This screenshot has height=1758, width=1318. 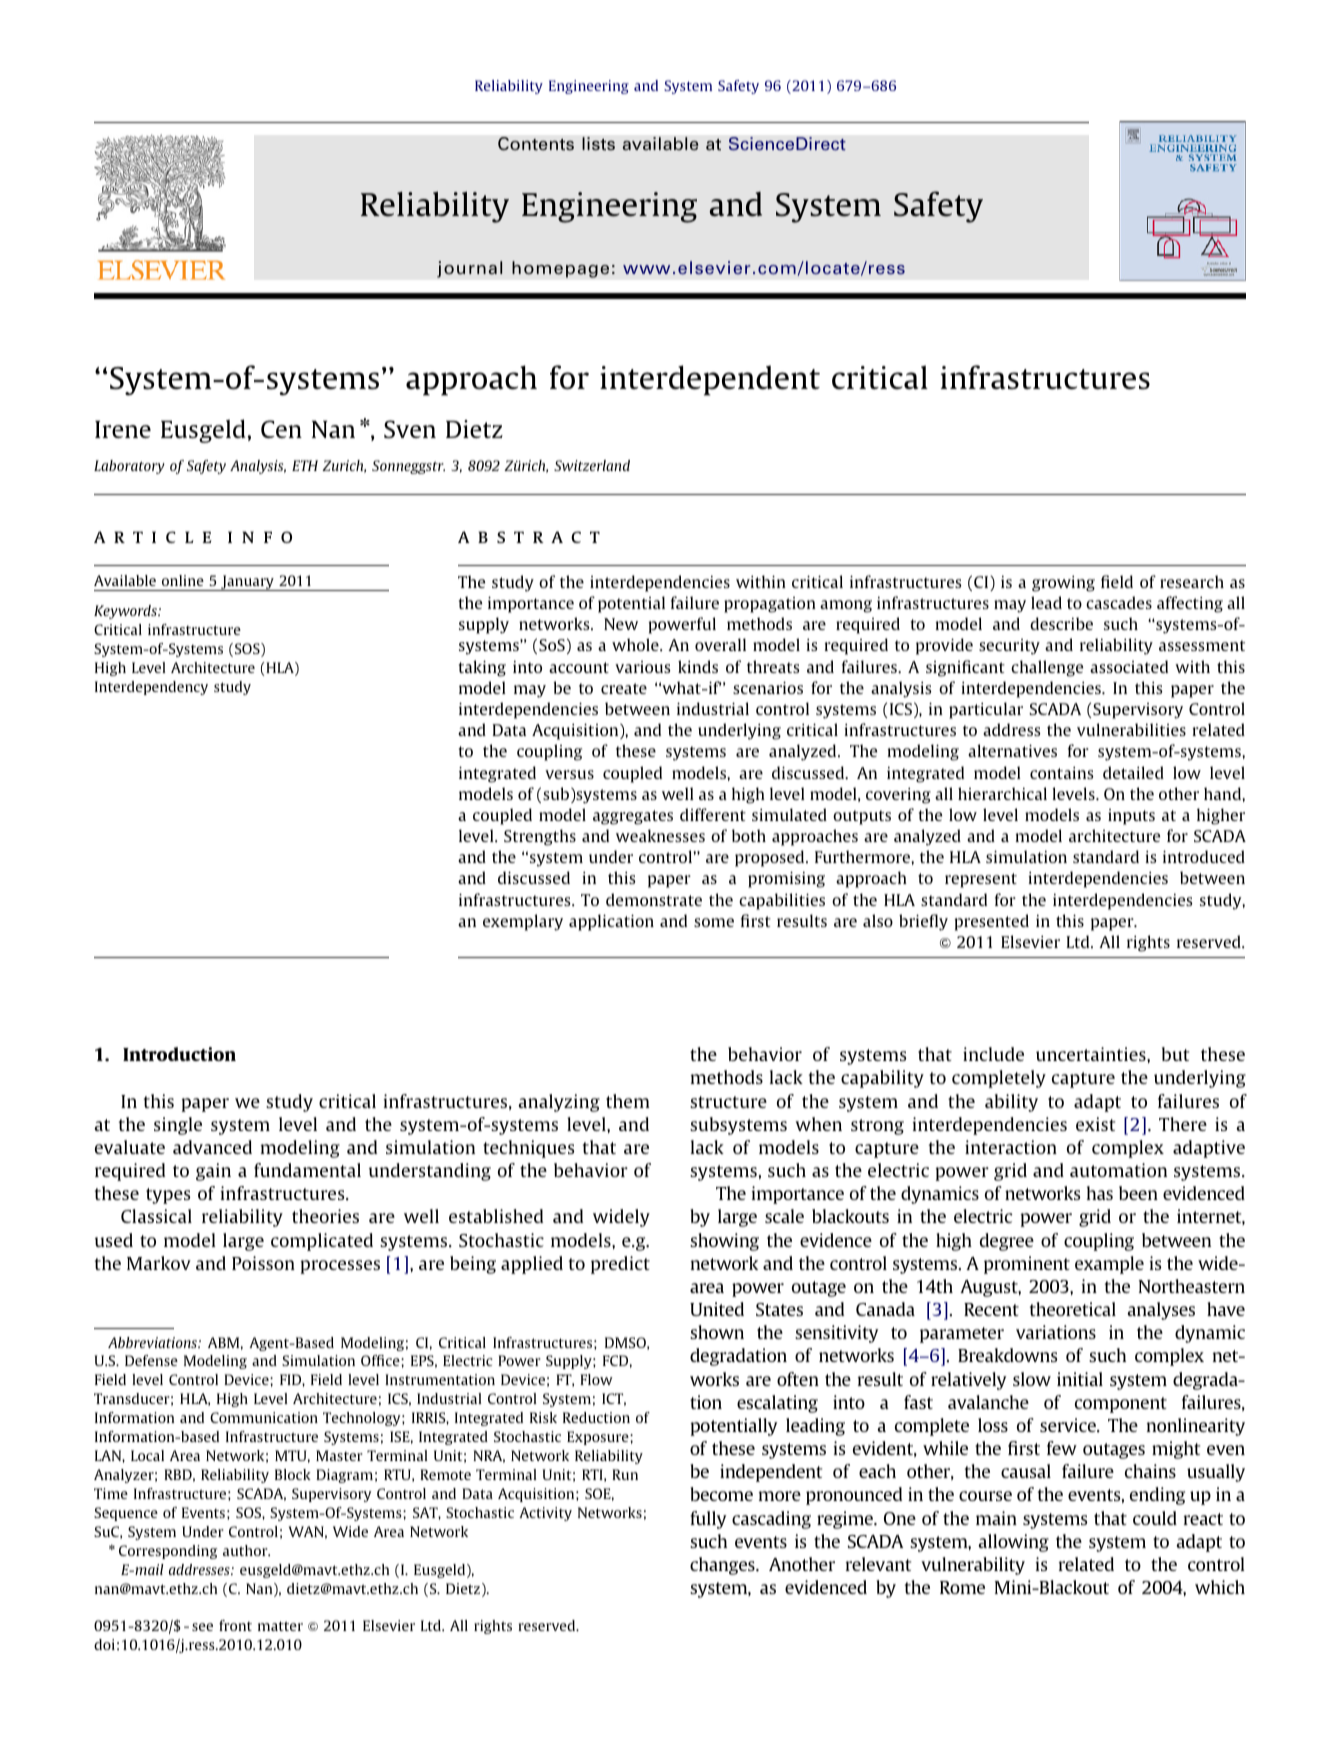 What do you see at coordinates (598, 144) in the screenshot?
I see `lists` at bounding box center [598, 144].
